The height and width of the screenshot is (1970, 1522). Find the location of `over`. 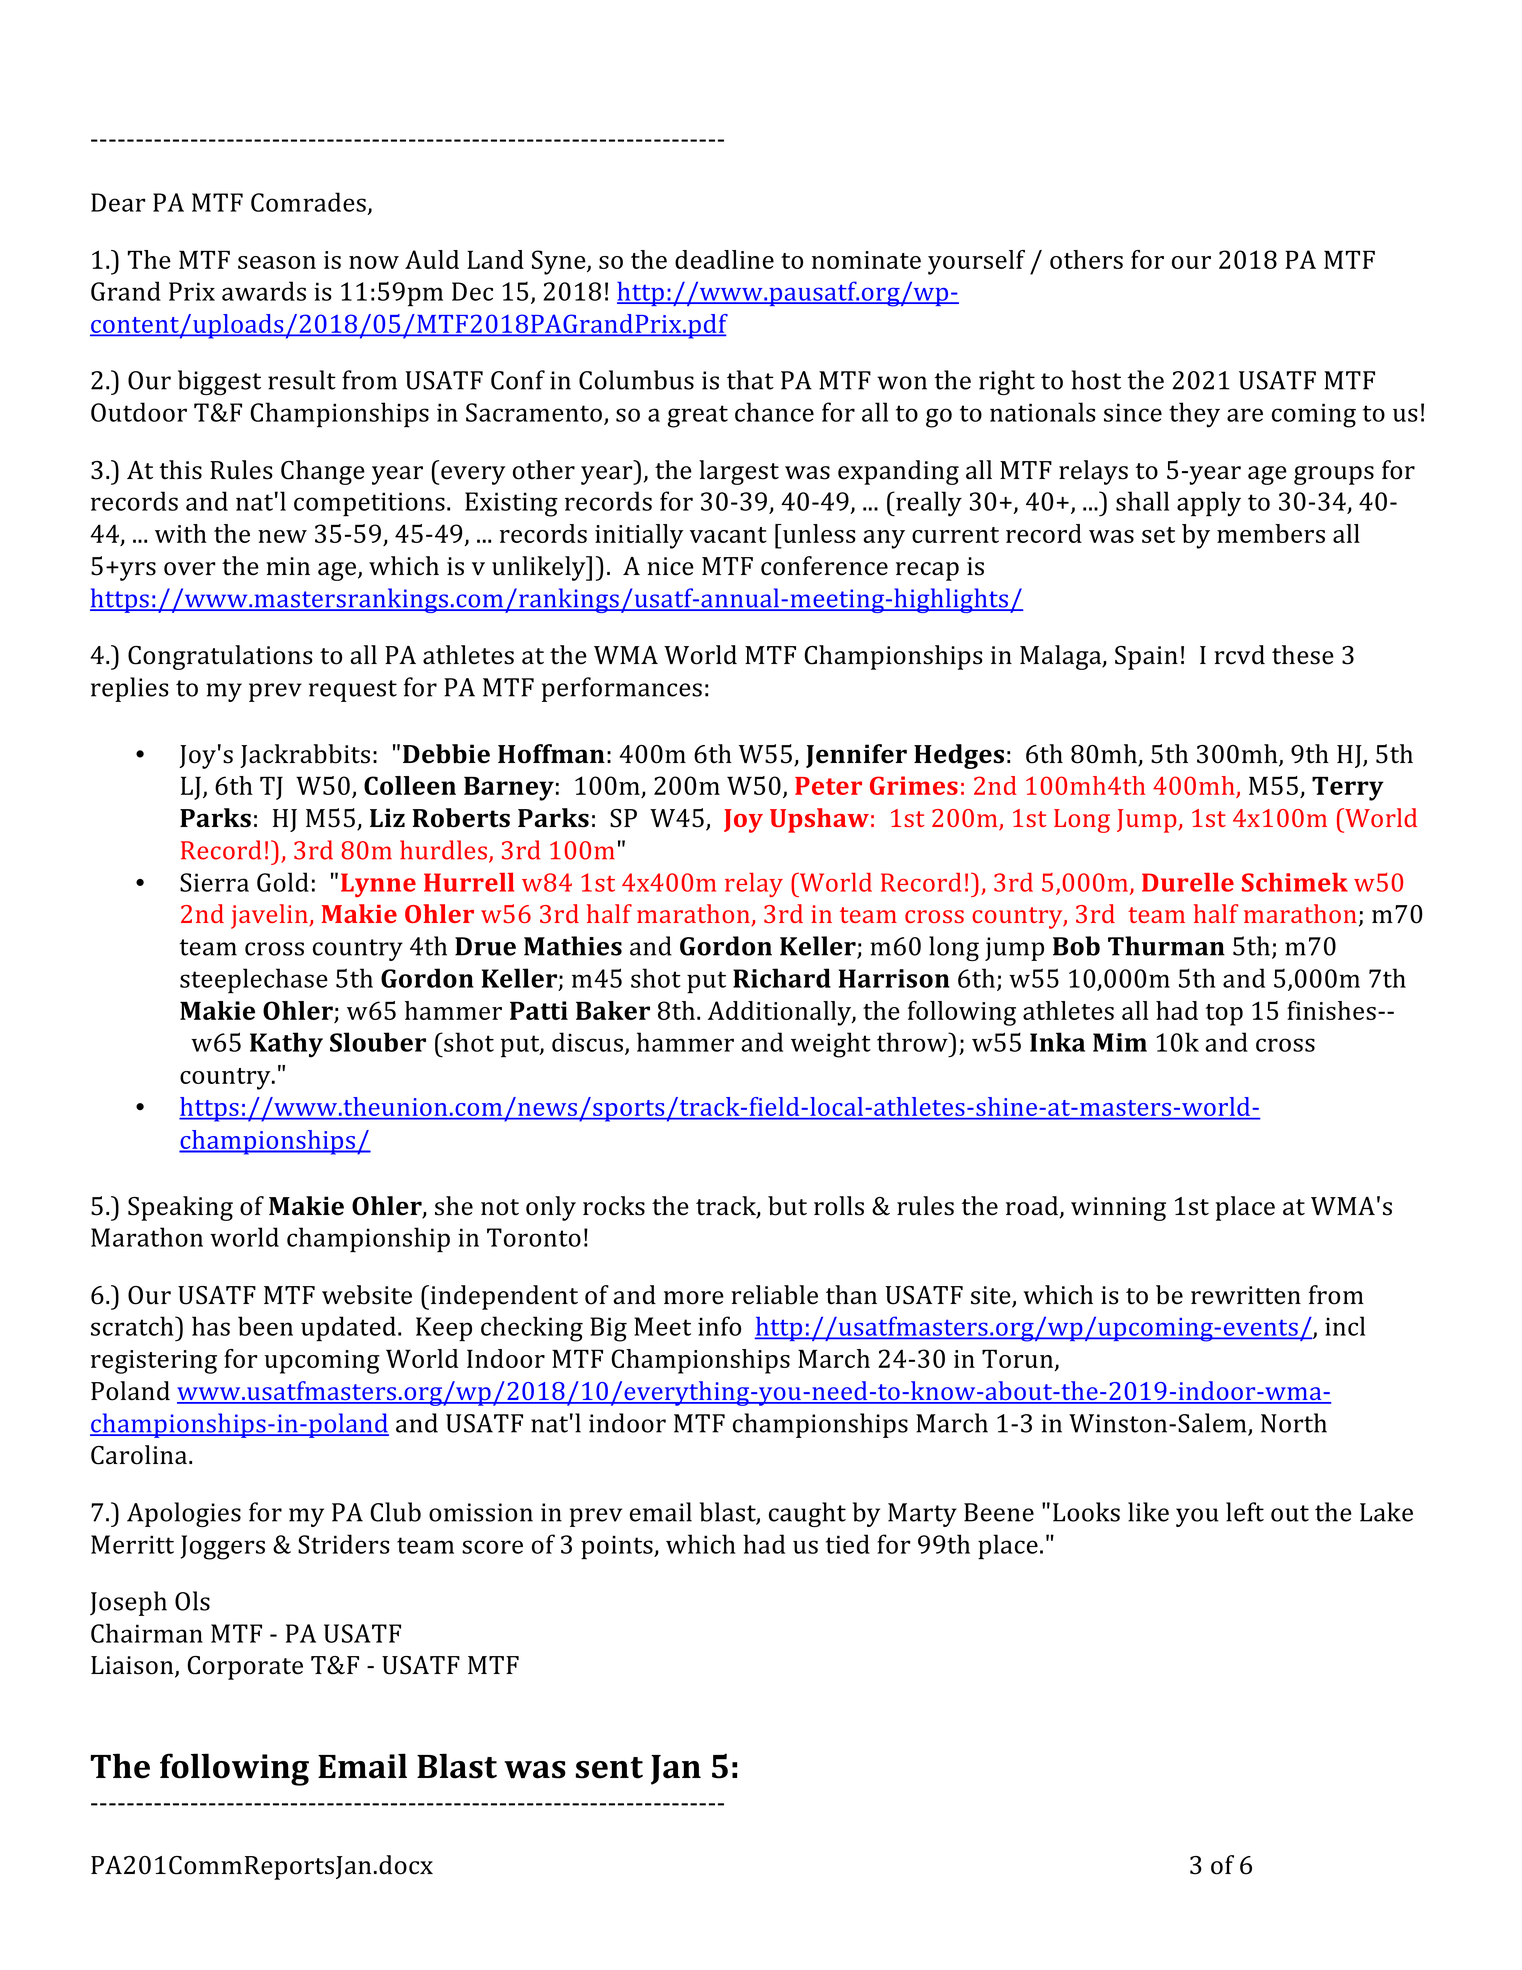

over is located at coordinates (190, 569).
